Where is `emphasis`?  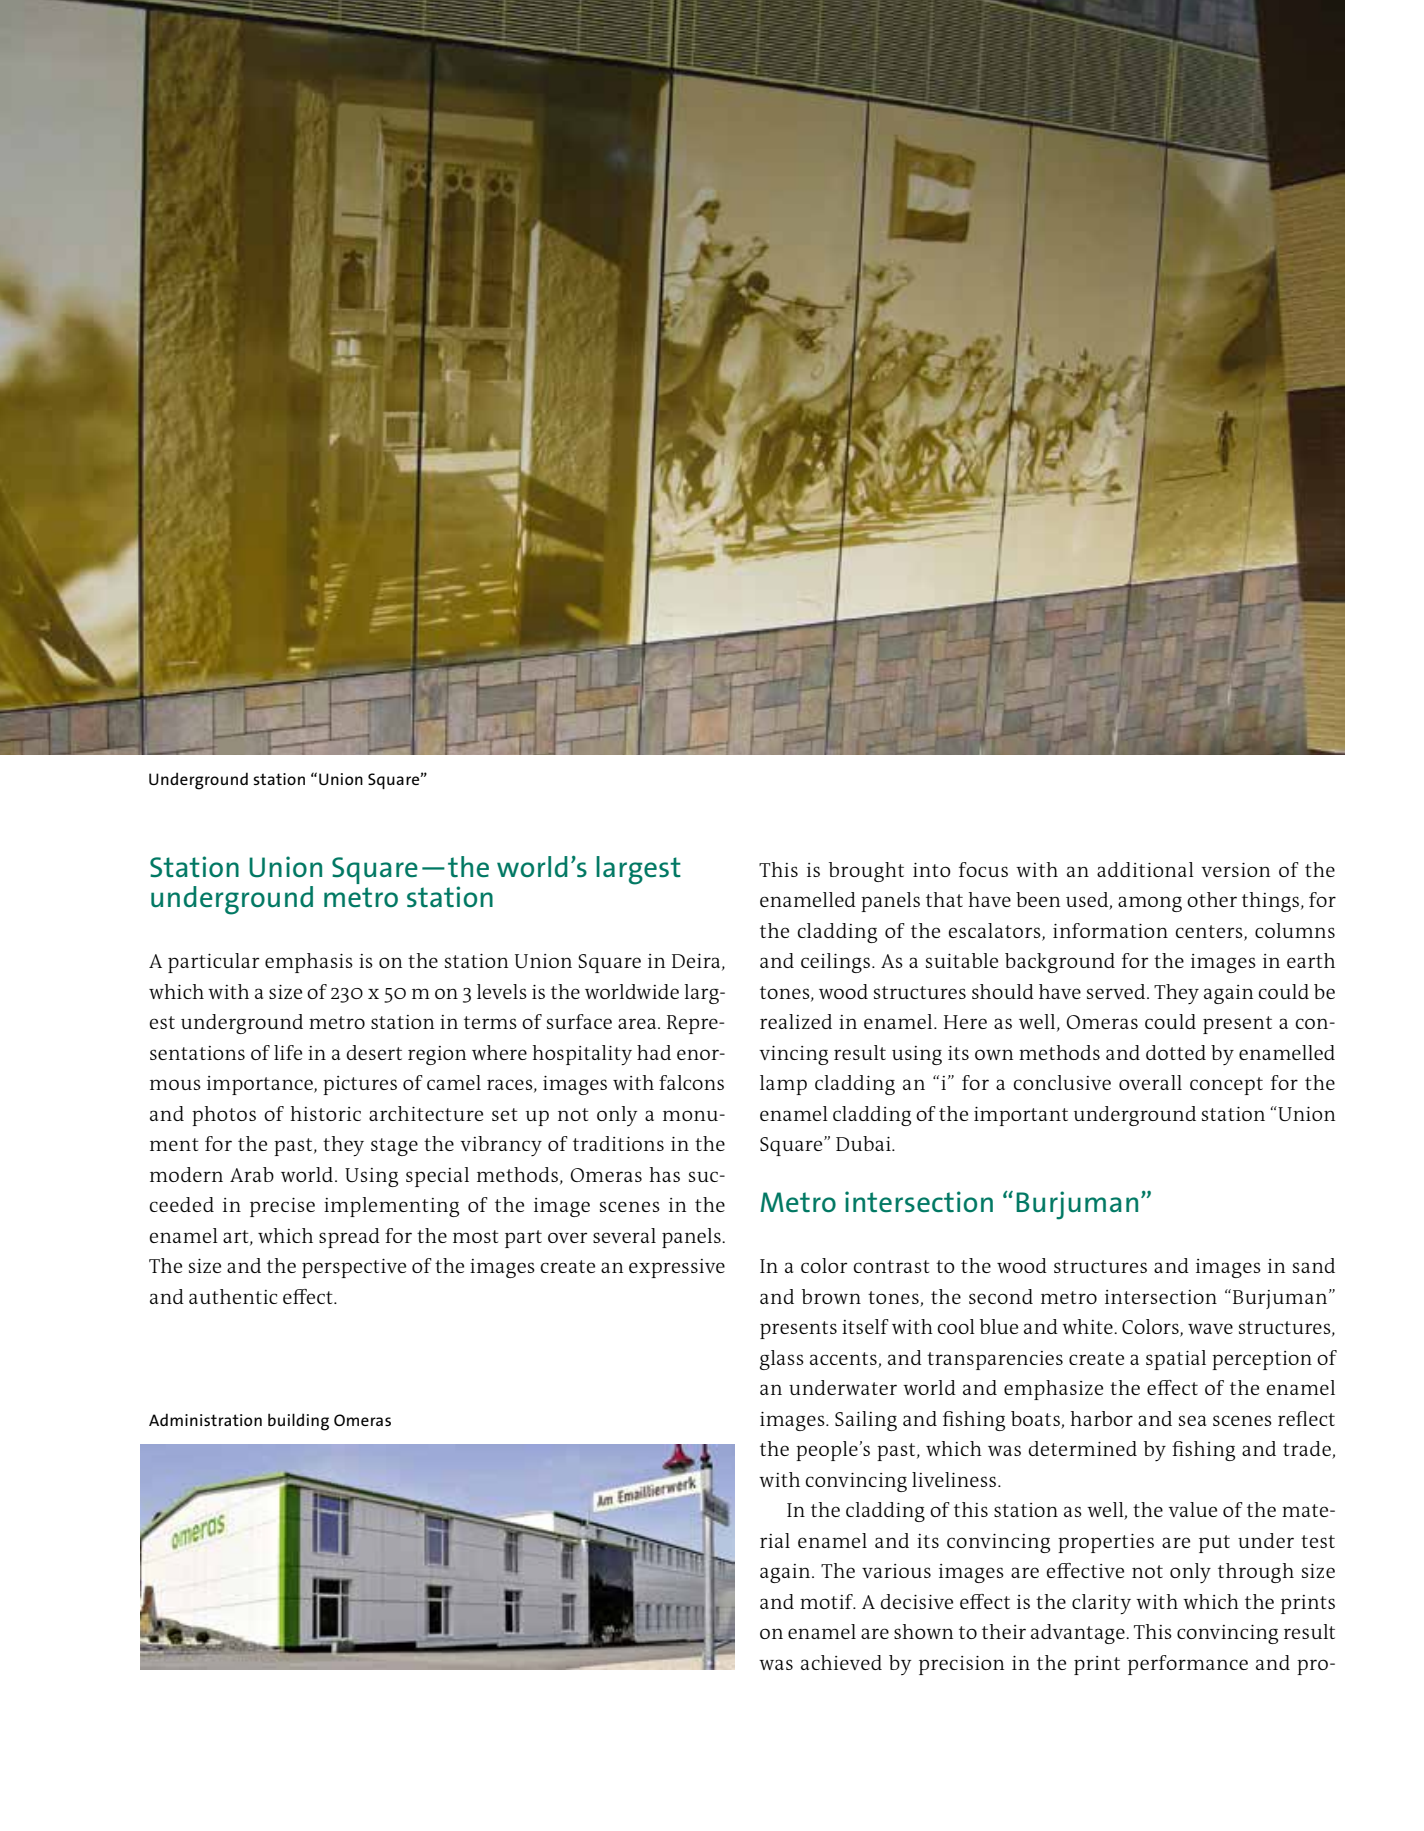
emphasis is located at coordinates (309, 963).
